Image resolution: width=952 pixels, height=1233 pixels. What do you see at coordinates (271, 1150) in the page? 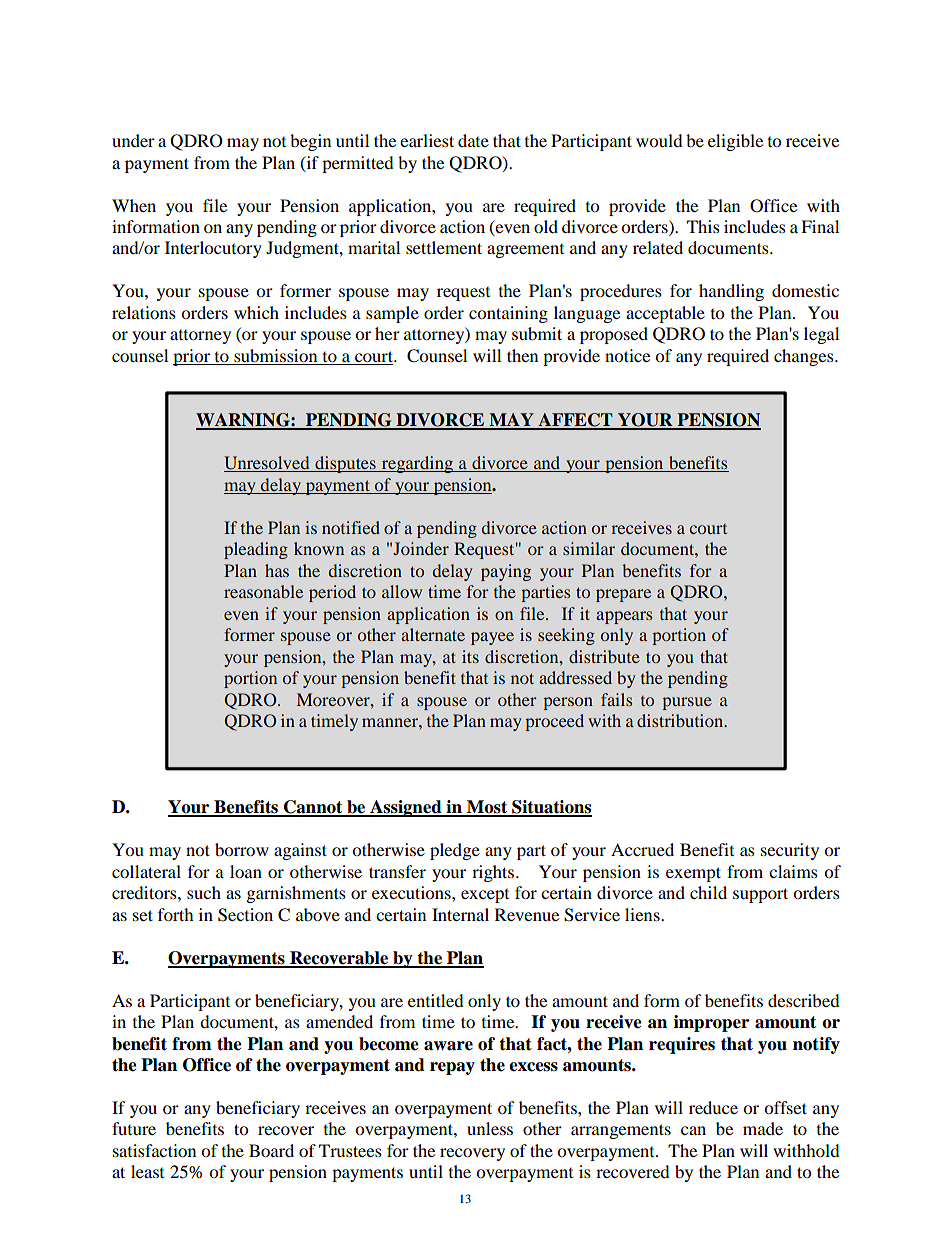
I see `Board` at bounding box center [271, 1150].
